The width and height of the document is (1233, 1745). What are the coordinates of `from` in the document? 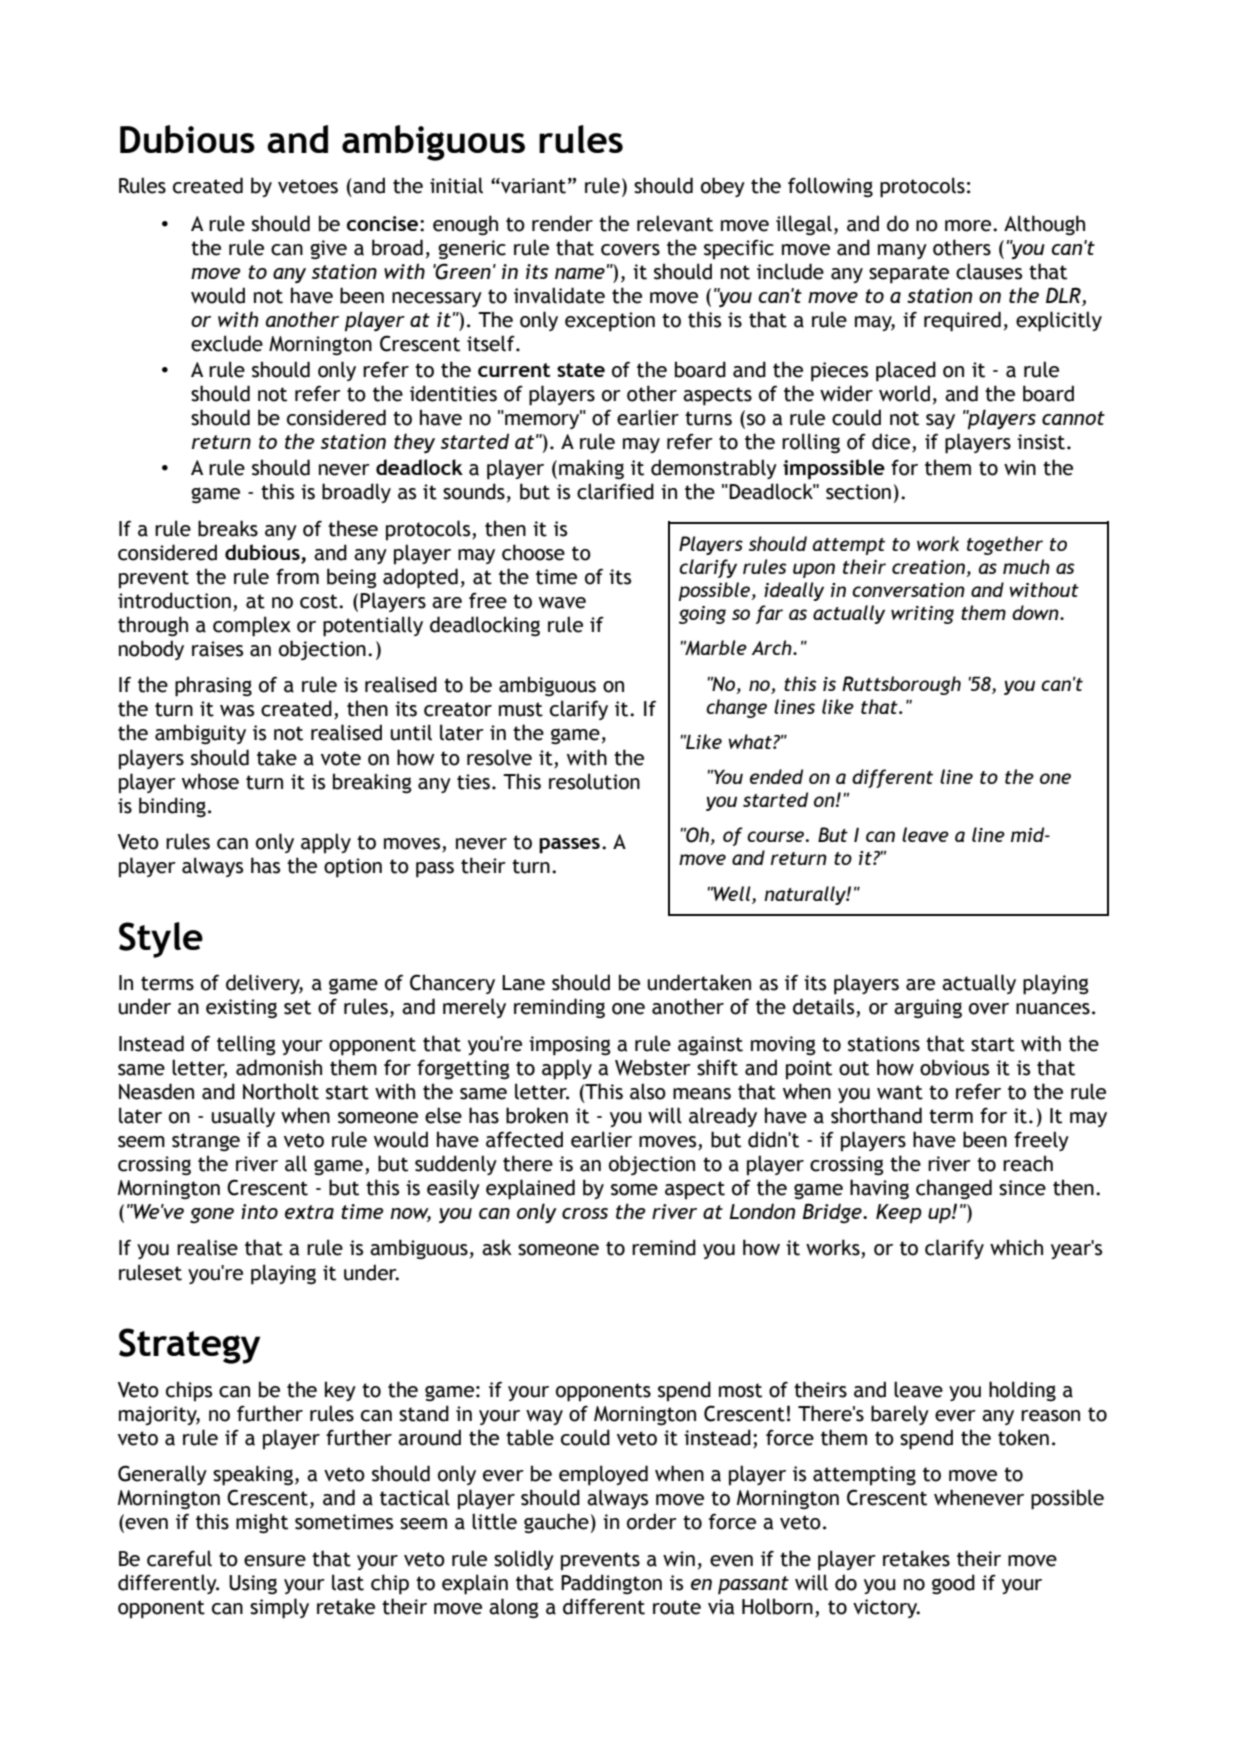 It's located at (297, 577).
